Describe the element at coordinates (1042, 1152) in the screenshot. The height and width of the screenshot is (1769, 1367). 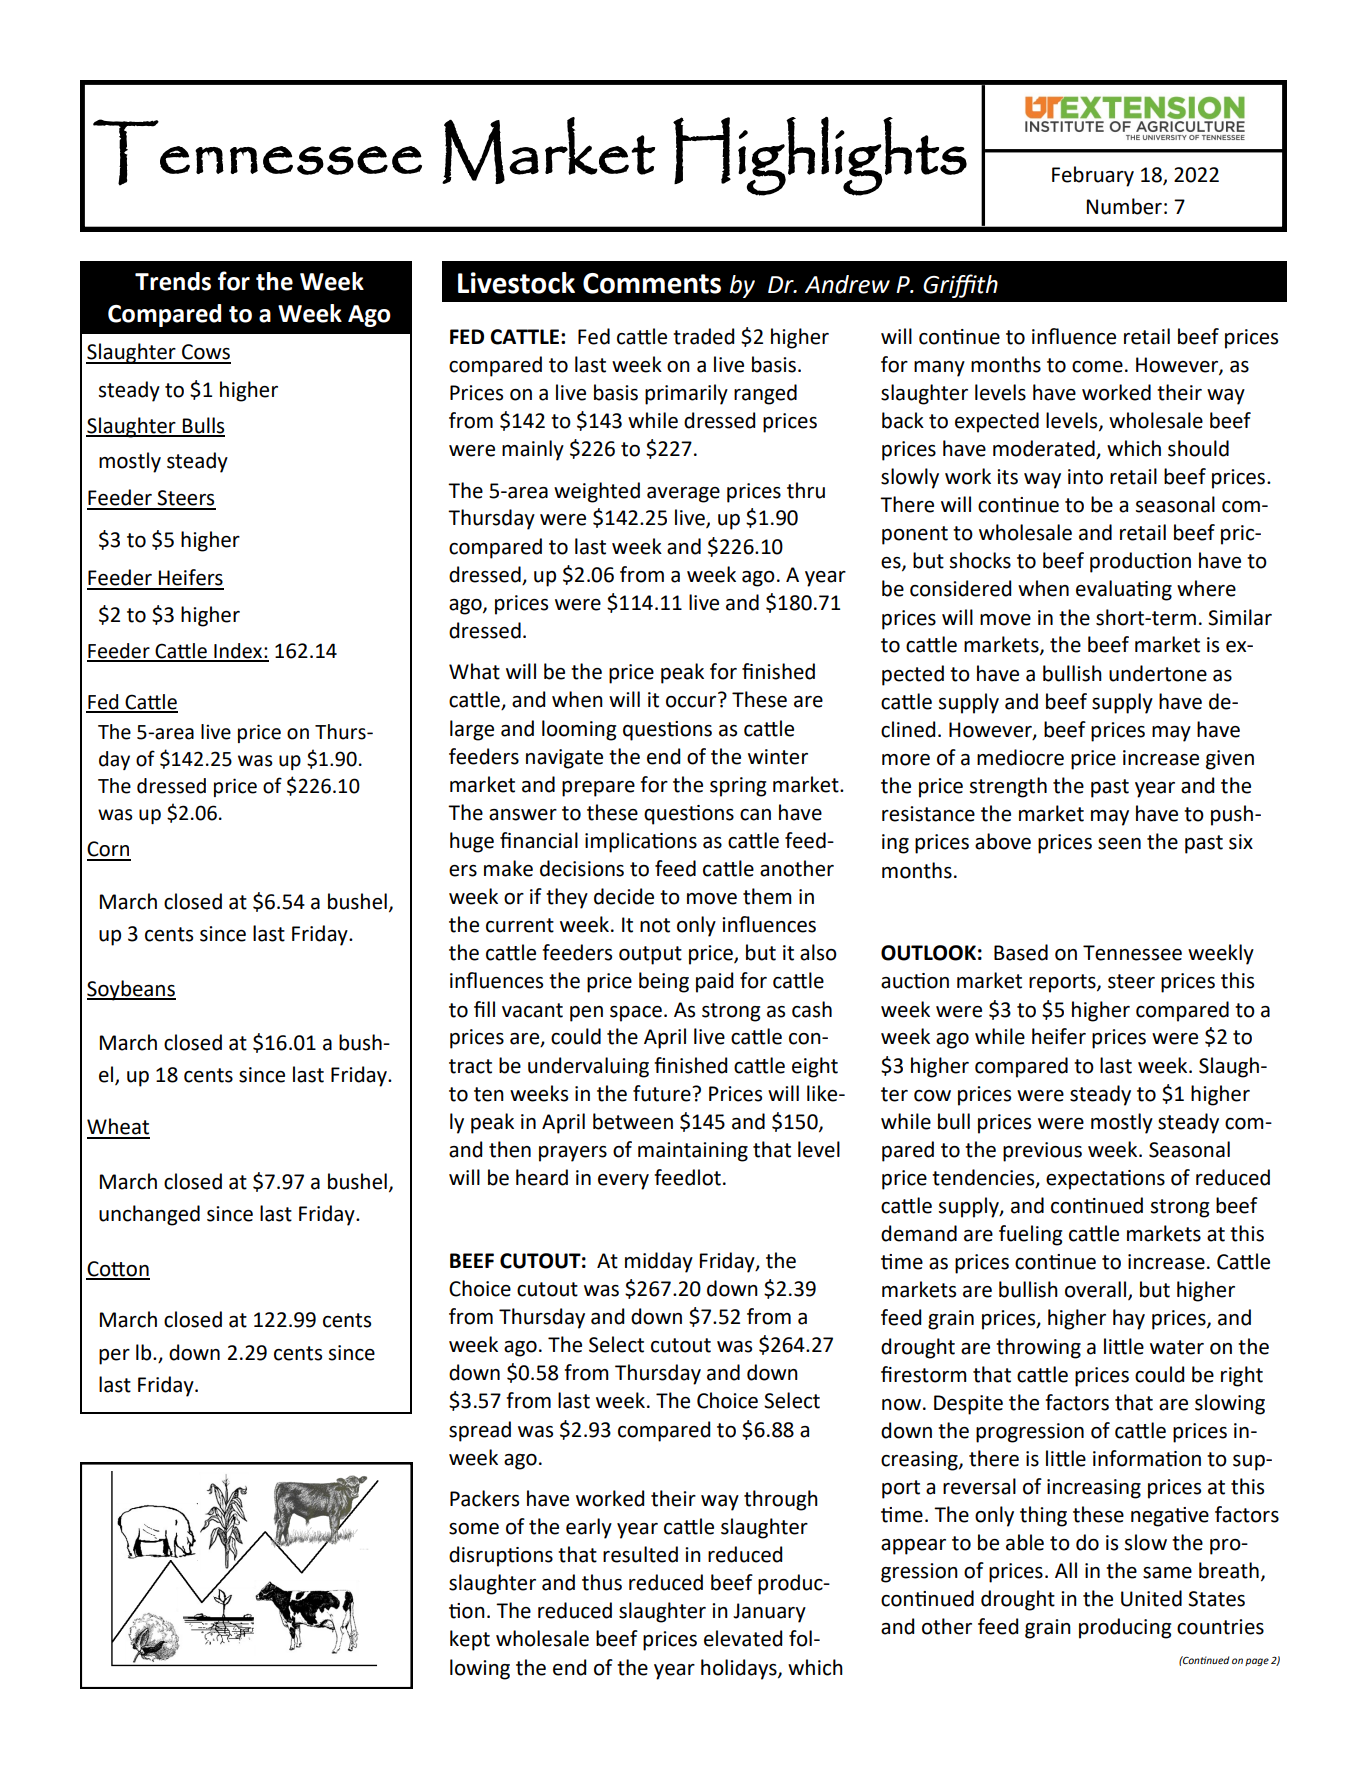
I see `previous` at that location.
